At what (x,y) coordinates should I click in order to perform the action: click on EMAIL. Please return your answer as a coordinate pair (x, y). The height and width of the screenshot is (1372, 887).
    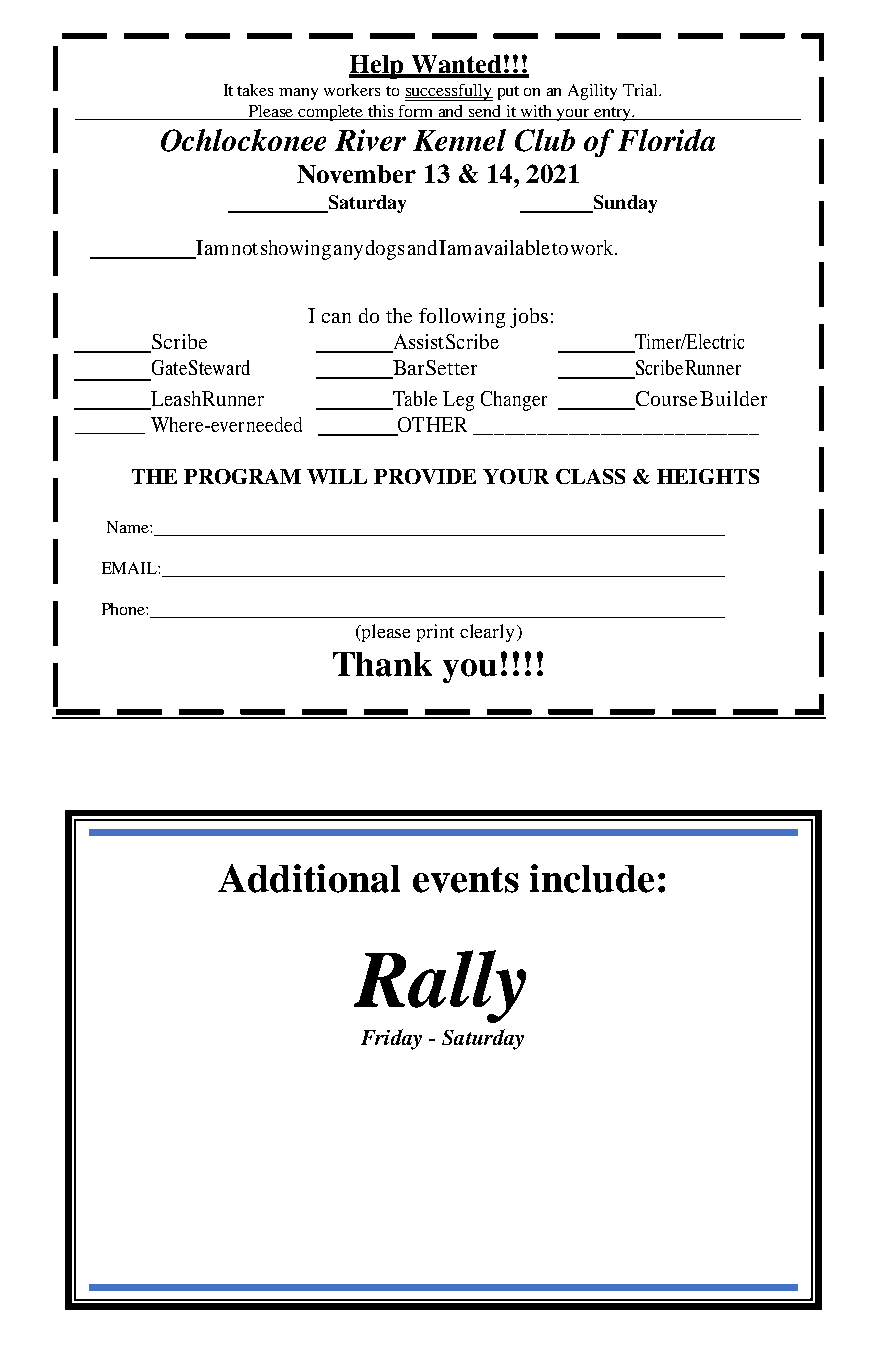
    Looking at the image, I should click on (130, 568).
